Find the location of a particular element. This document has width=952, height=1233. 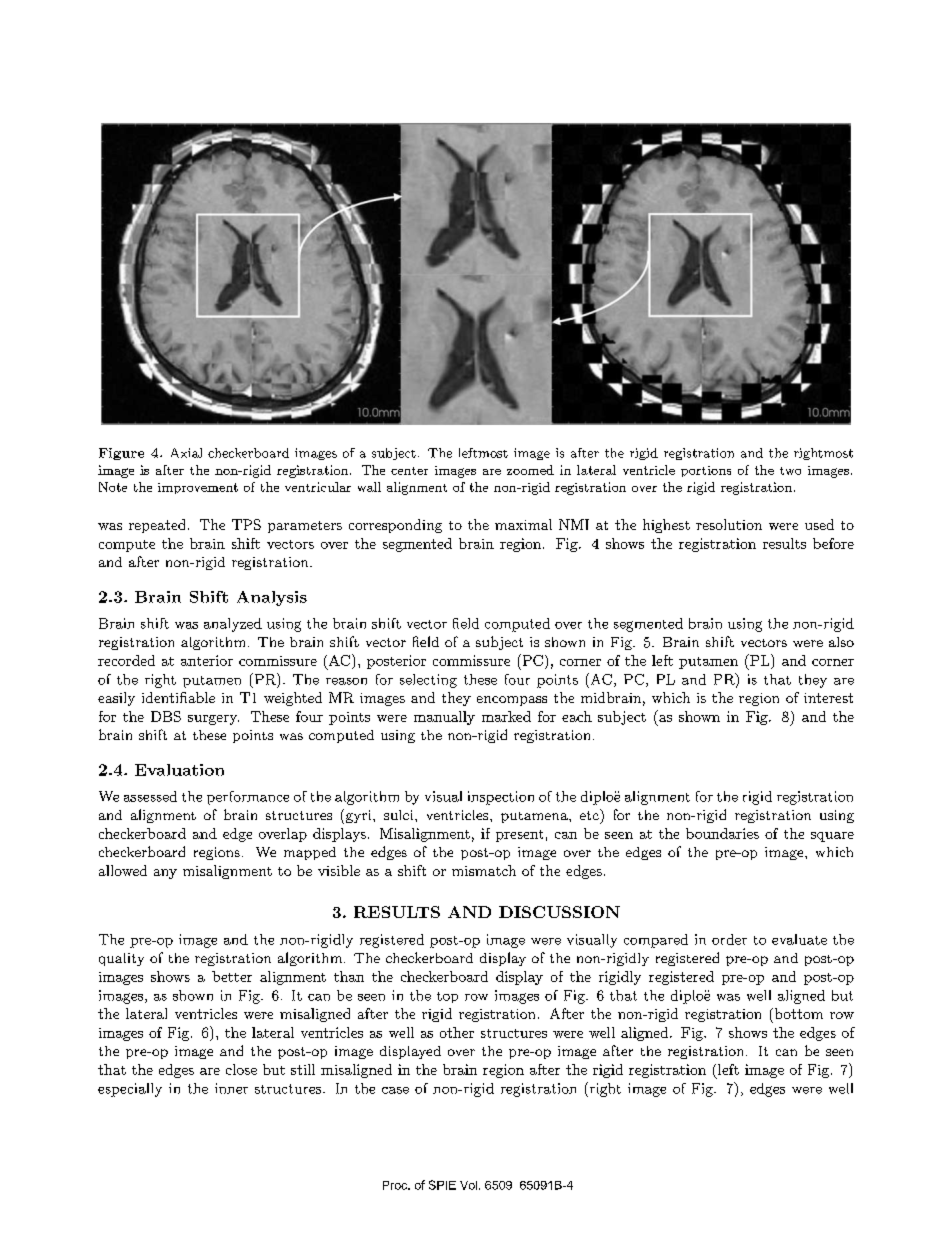

inspection is located at coordinates (501, 798).
